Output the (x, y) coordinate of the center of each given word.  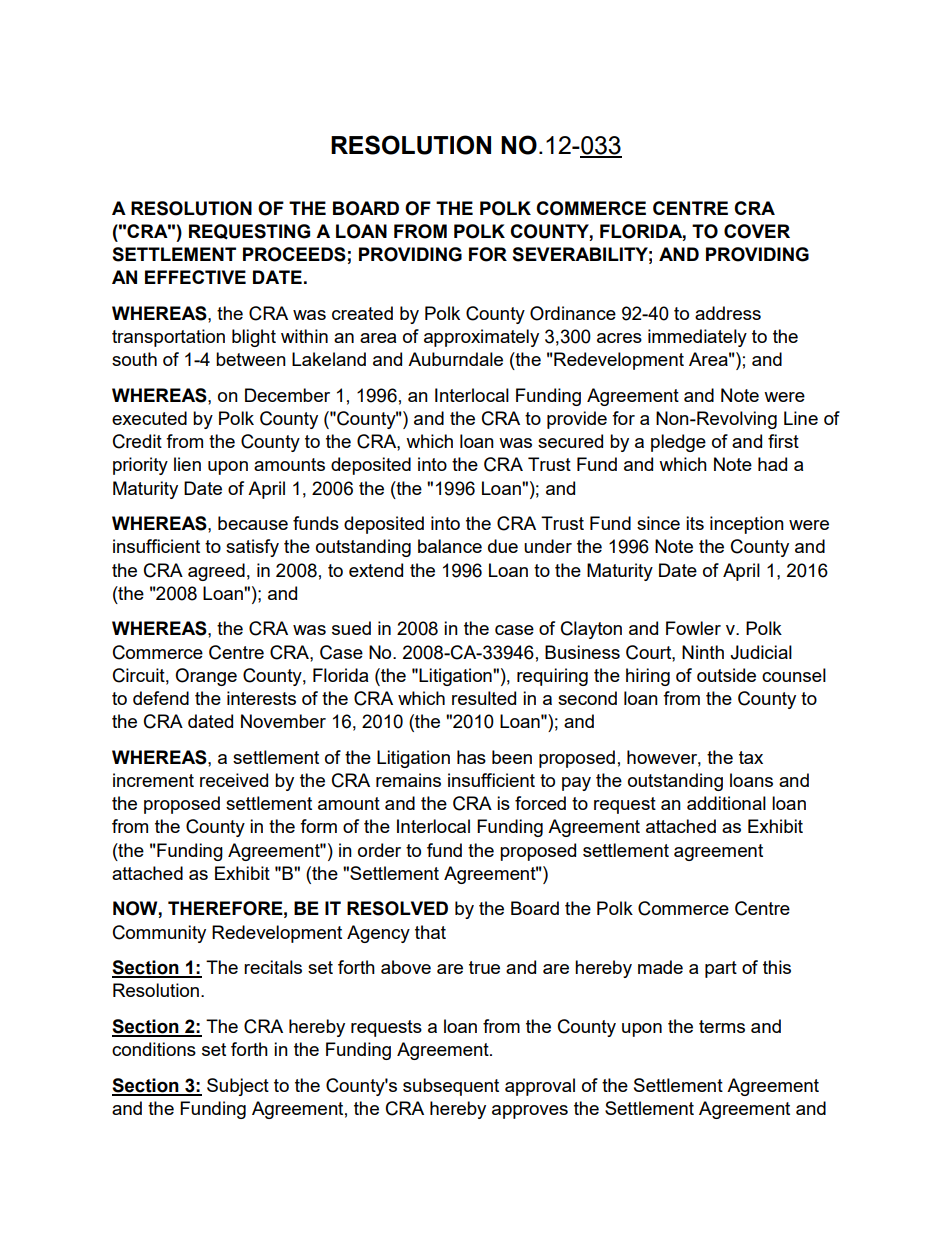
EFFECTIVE (195, 277)
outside (726, 675)
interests (261, 698)
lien (187, 464)
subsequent (451, 1087)
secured (570, 441)
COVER (757, 231)
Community (159, 934)
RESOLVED (397, 908)
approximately (481, 338)
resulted (484, 698)
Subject (238, 1087)
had (772, 464)
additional (726, 803)
